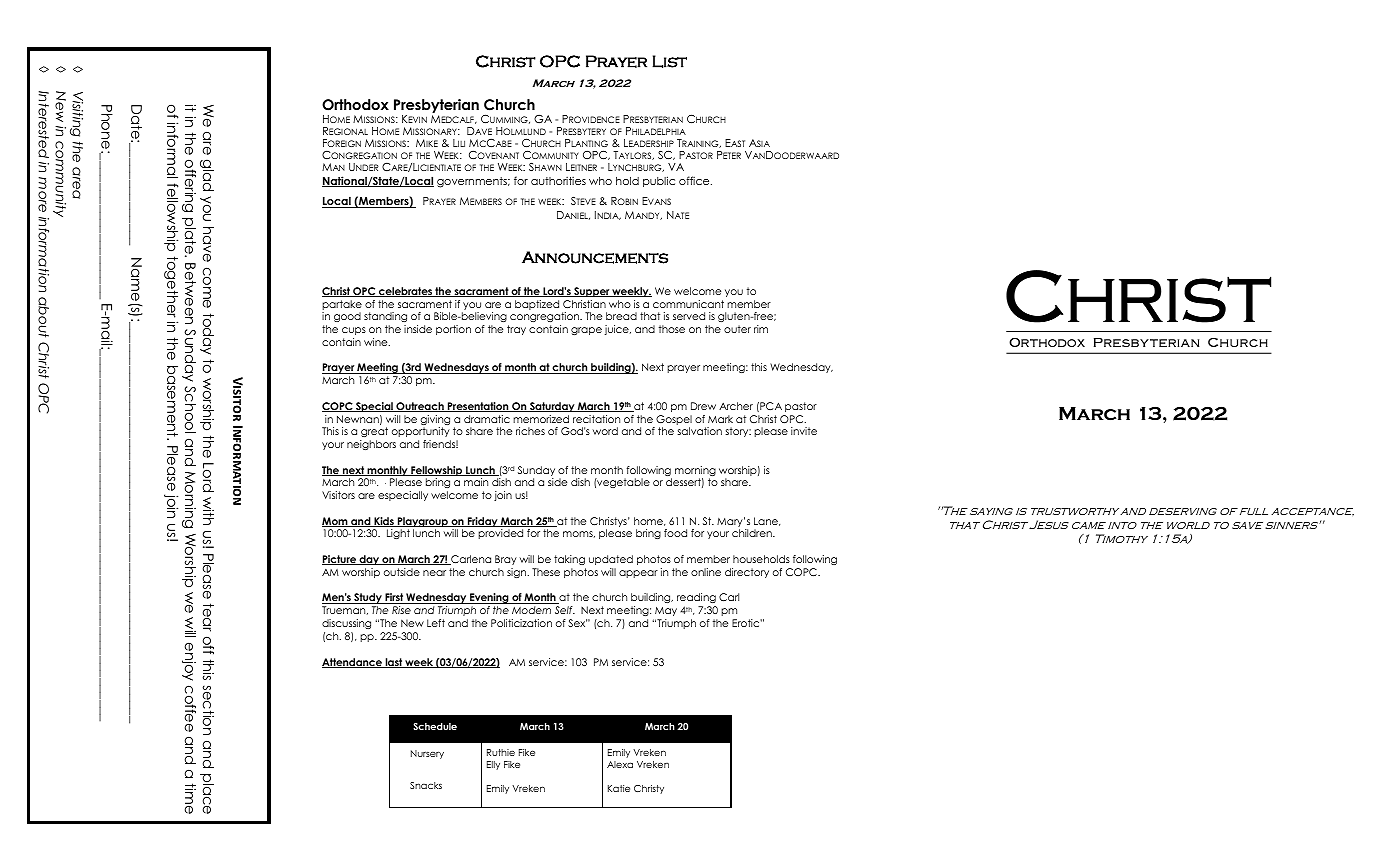 This screenshot has height=850, width=1400. Describe the element at coordinates (405, 292) in the screenshot. I see `celebrates` at that location.
